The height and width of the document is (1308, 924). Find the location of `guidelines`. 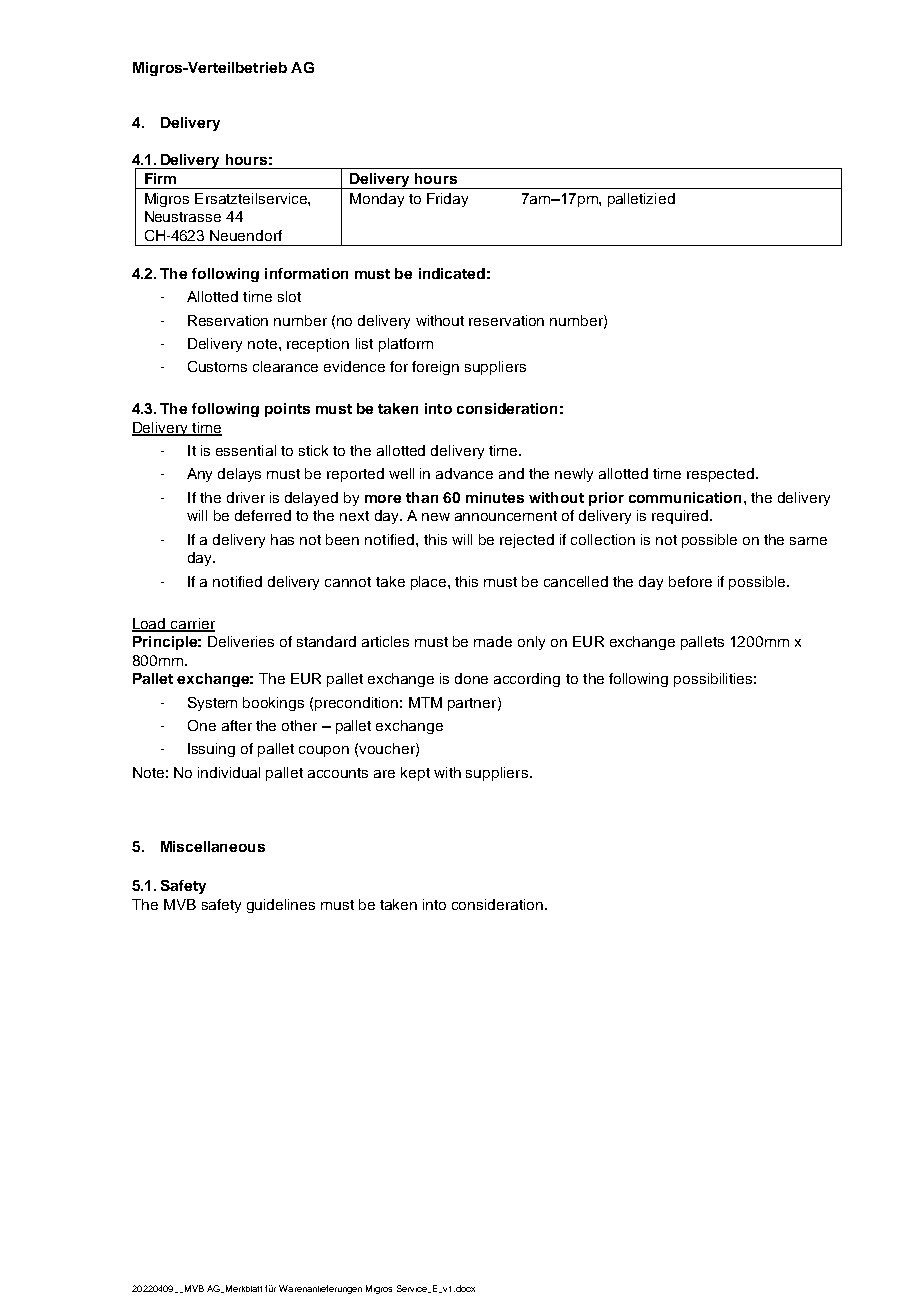

guidelines is located at coordinates (281, 906).
